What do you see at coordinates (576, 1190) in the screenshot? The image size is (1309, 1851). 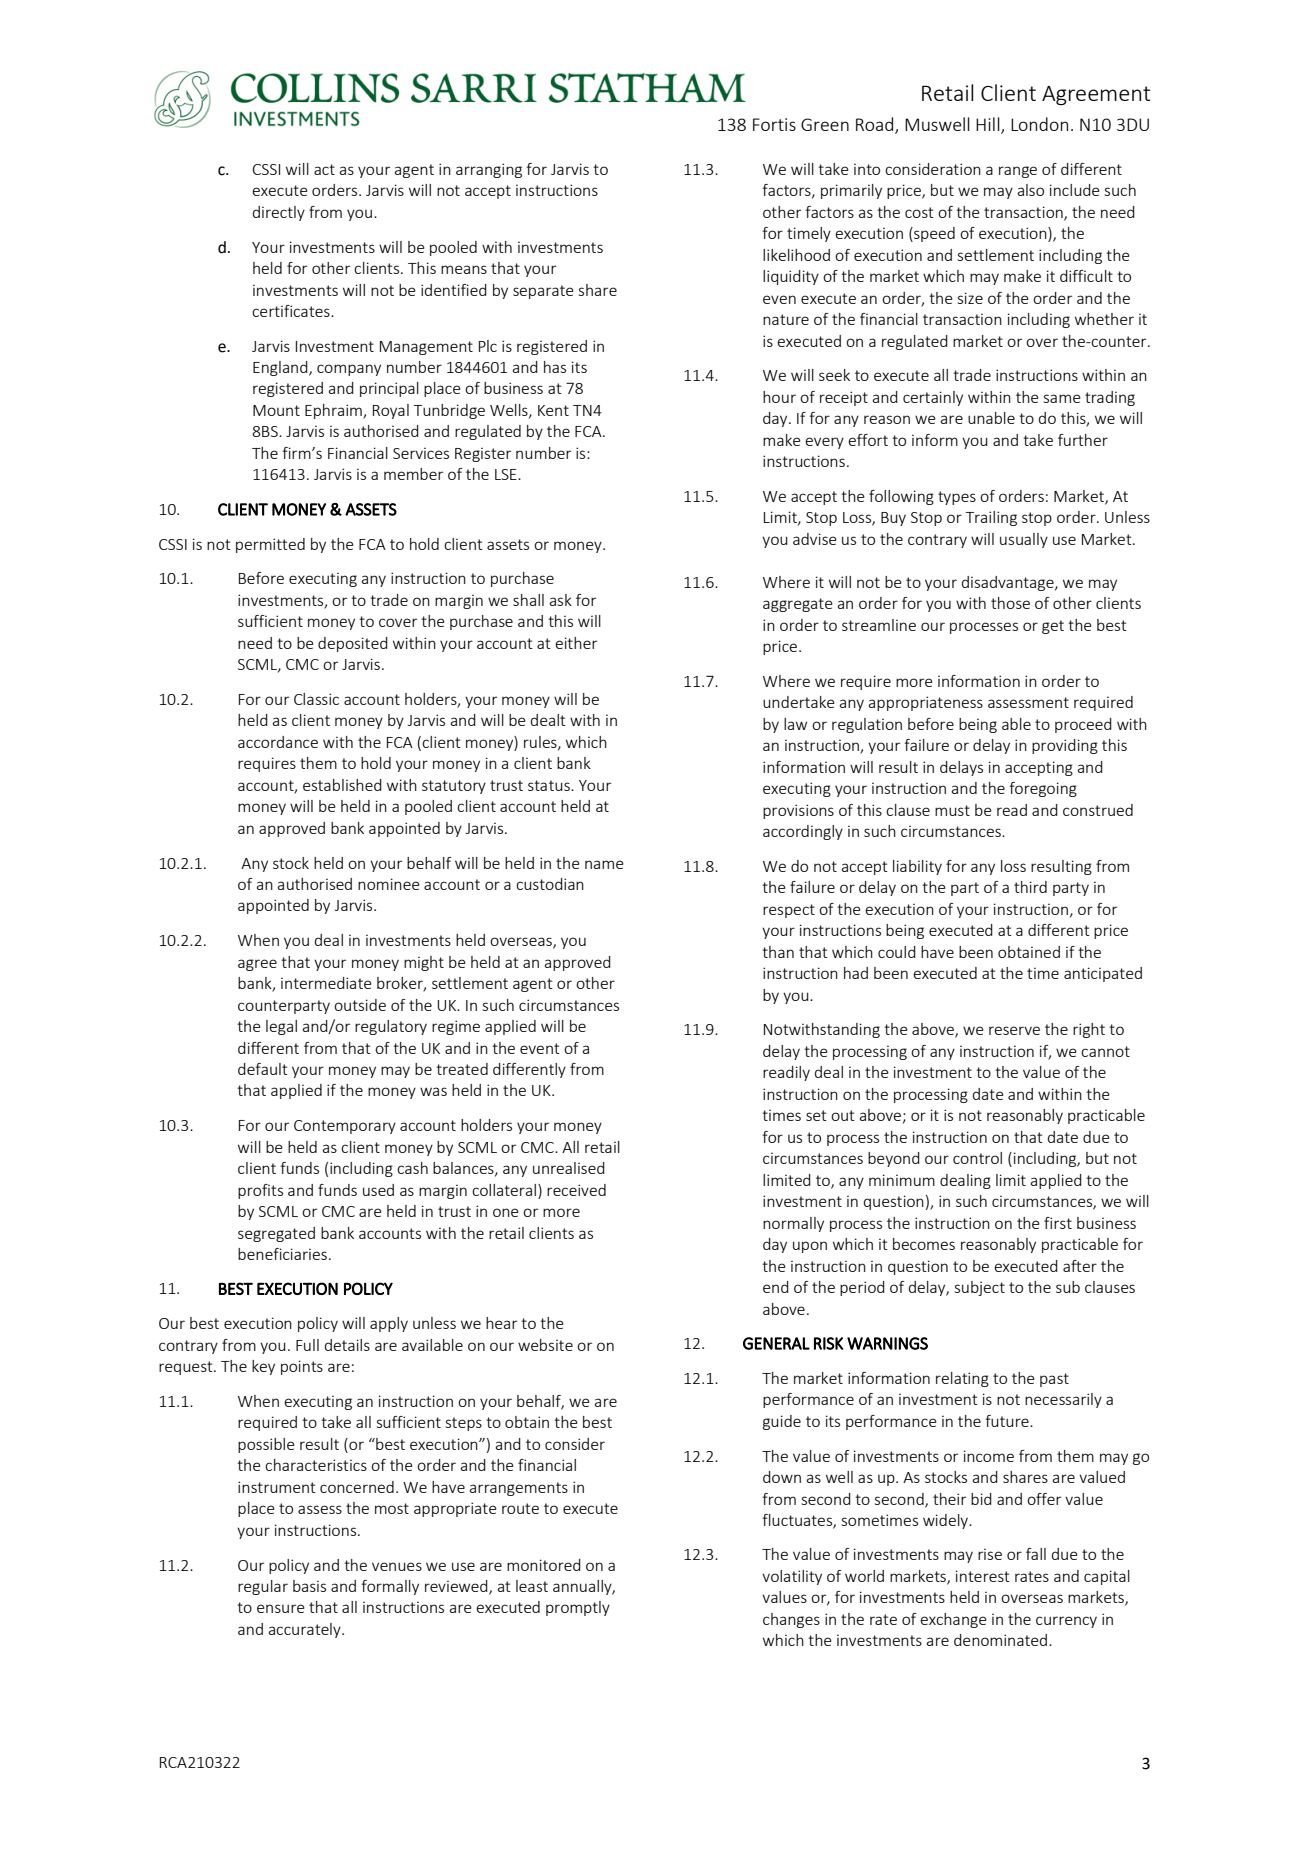 I see `received` at bounding box center [576, 1190].
